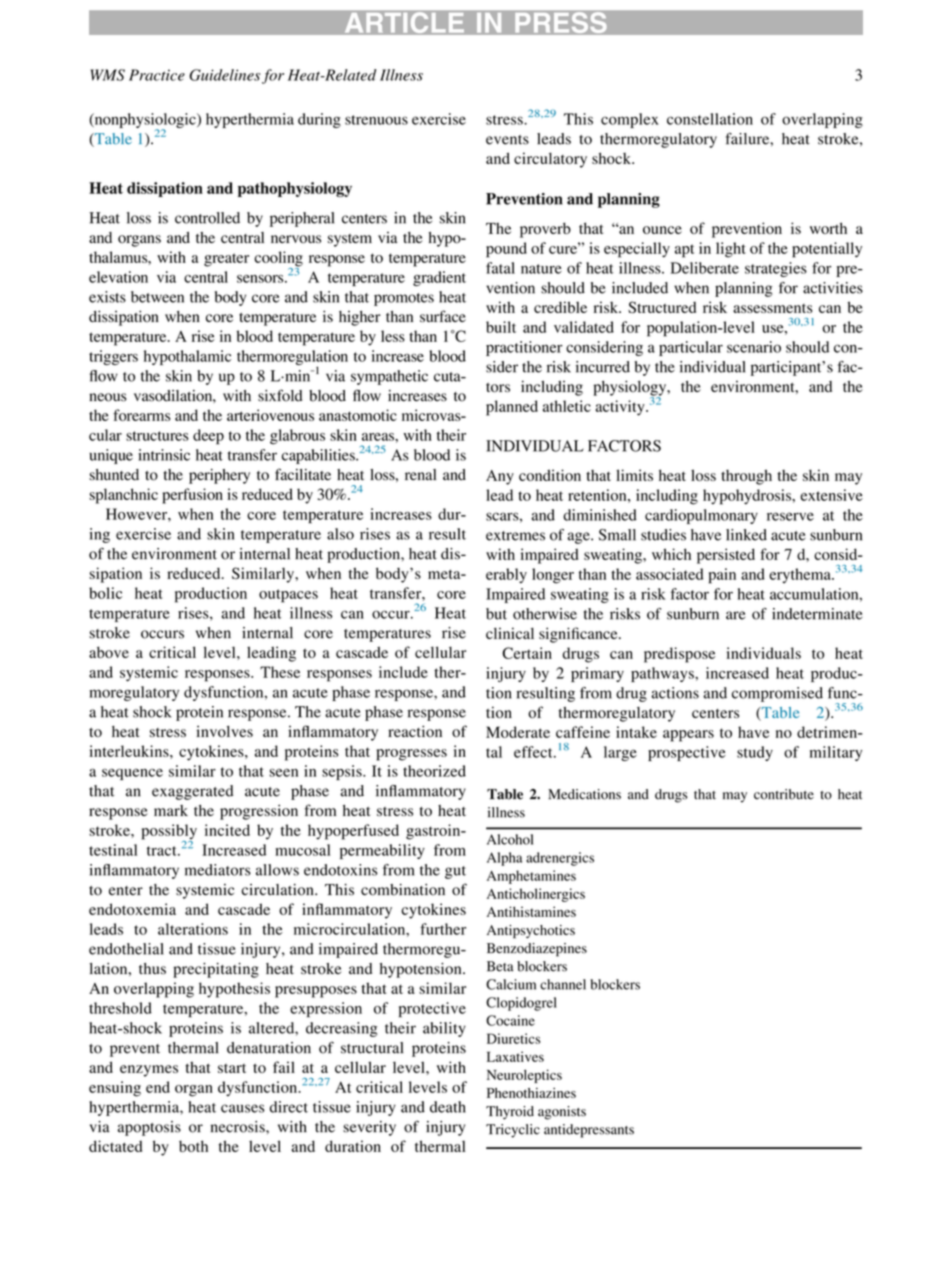 This document has height=1279, width=952. Describe the element at coordinates (777, 694) in the document. I see `compromised` at that location.
